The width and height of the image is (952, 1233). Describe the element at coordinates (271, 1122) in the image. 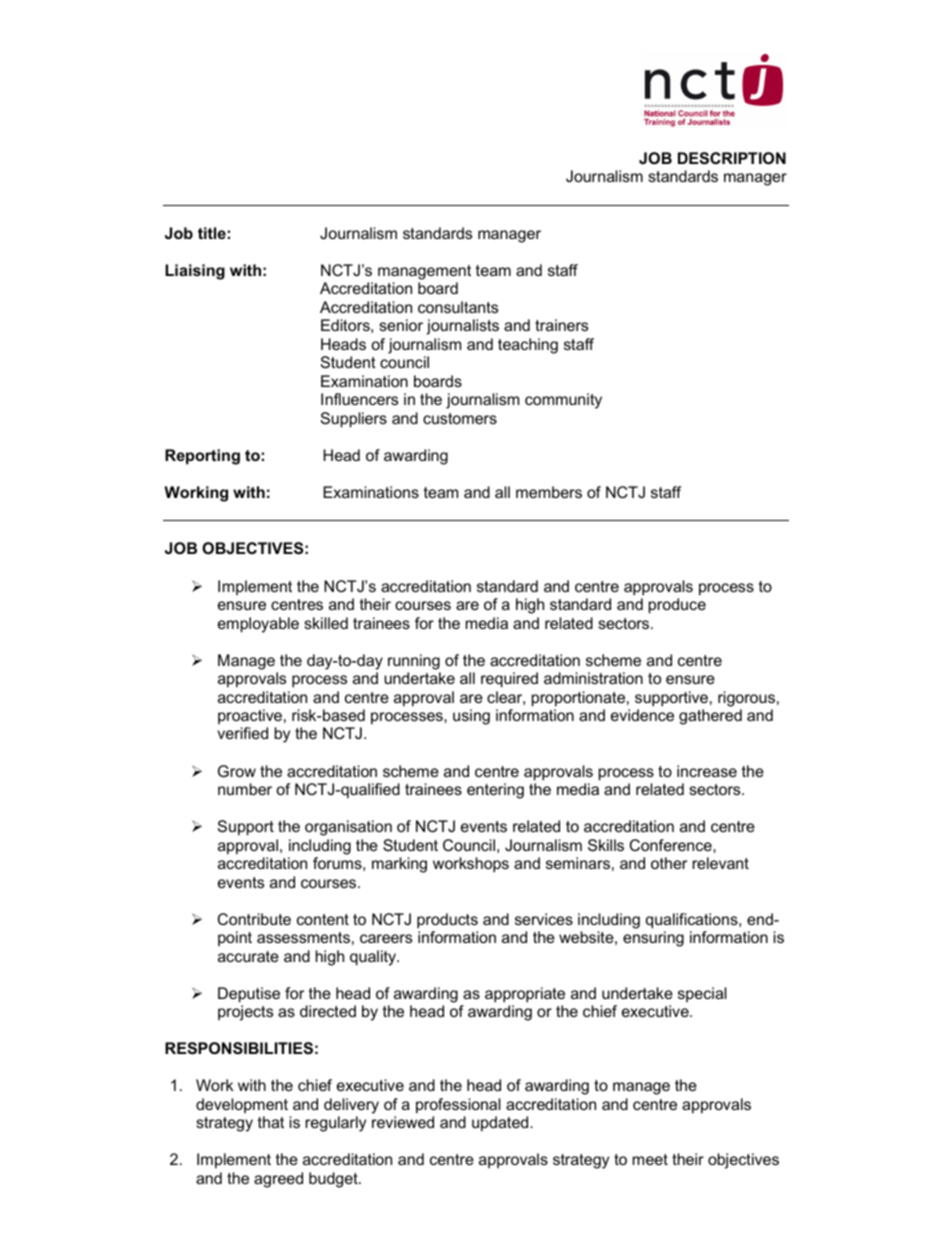

I see `that` at that location.
